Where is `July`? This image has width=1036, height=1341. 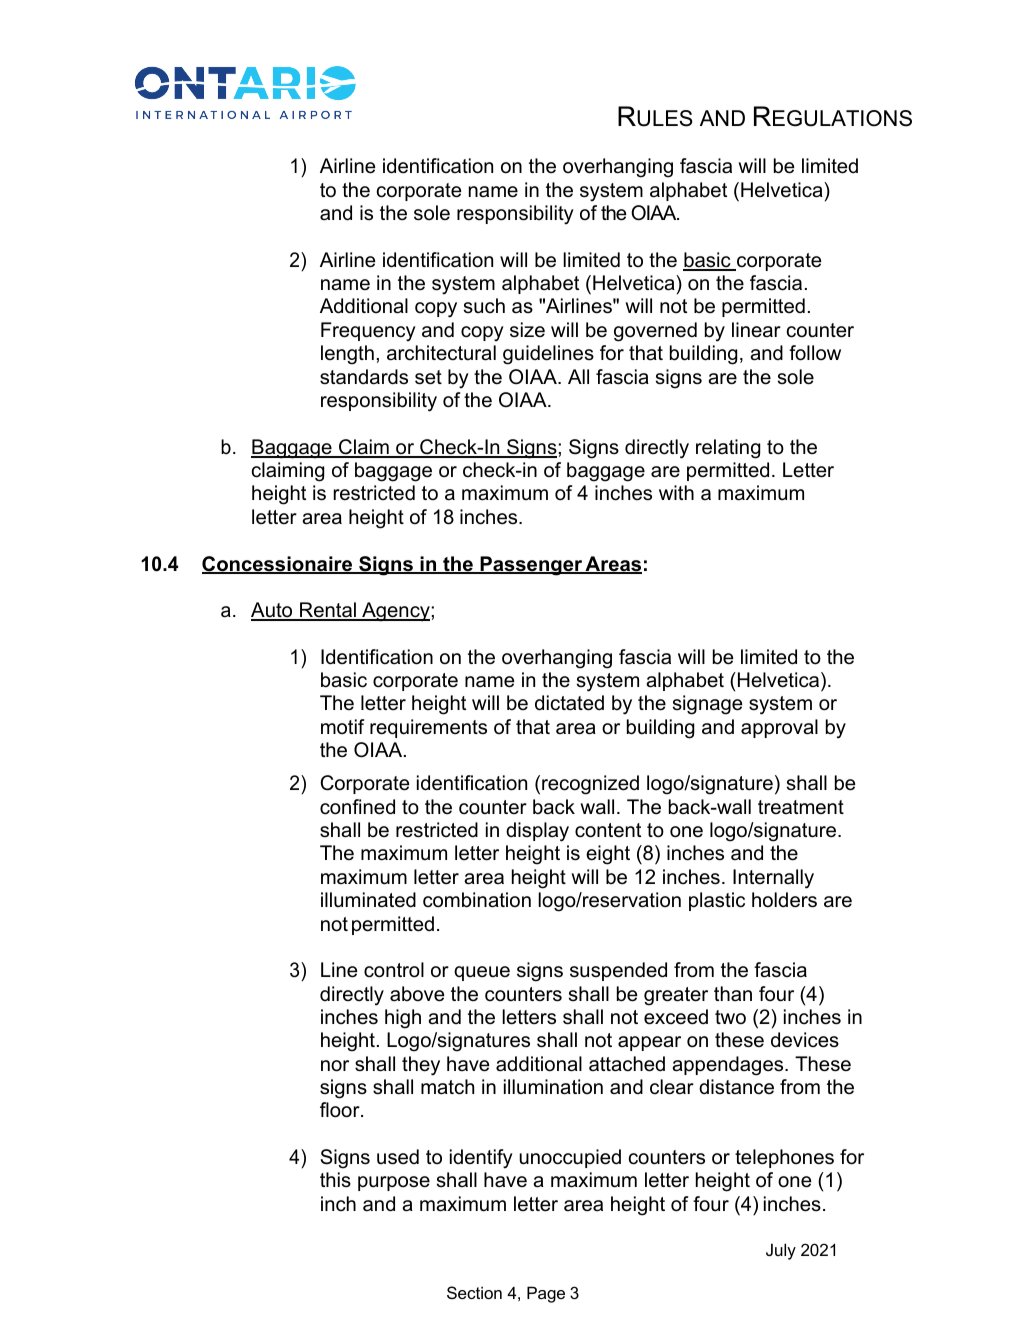 July is located at coordinates (781, 1251).
